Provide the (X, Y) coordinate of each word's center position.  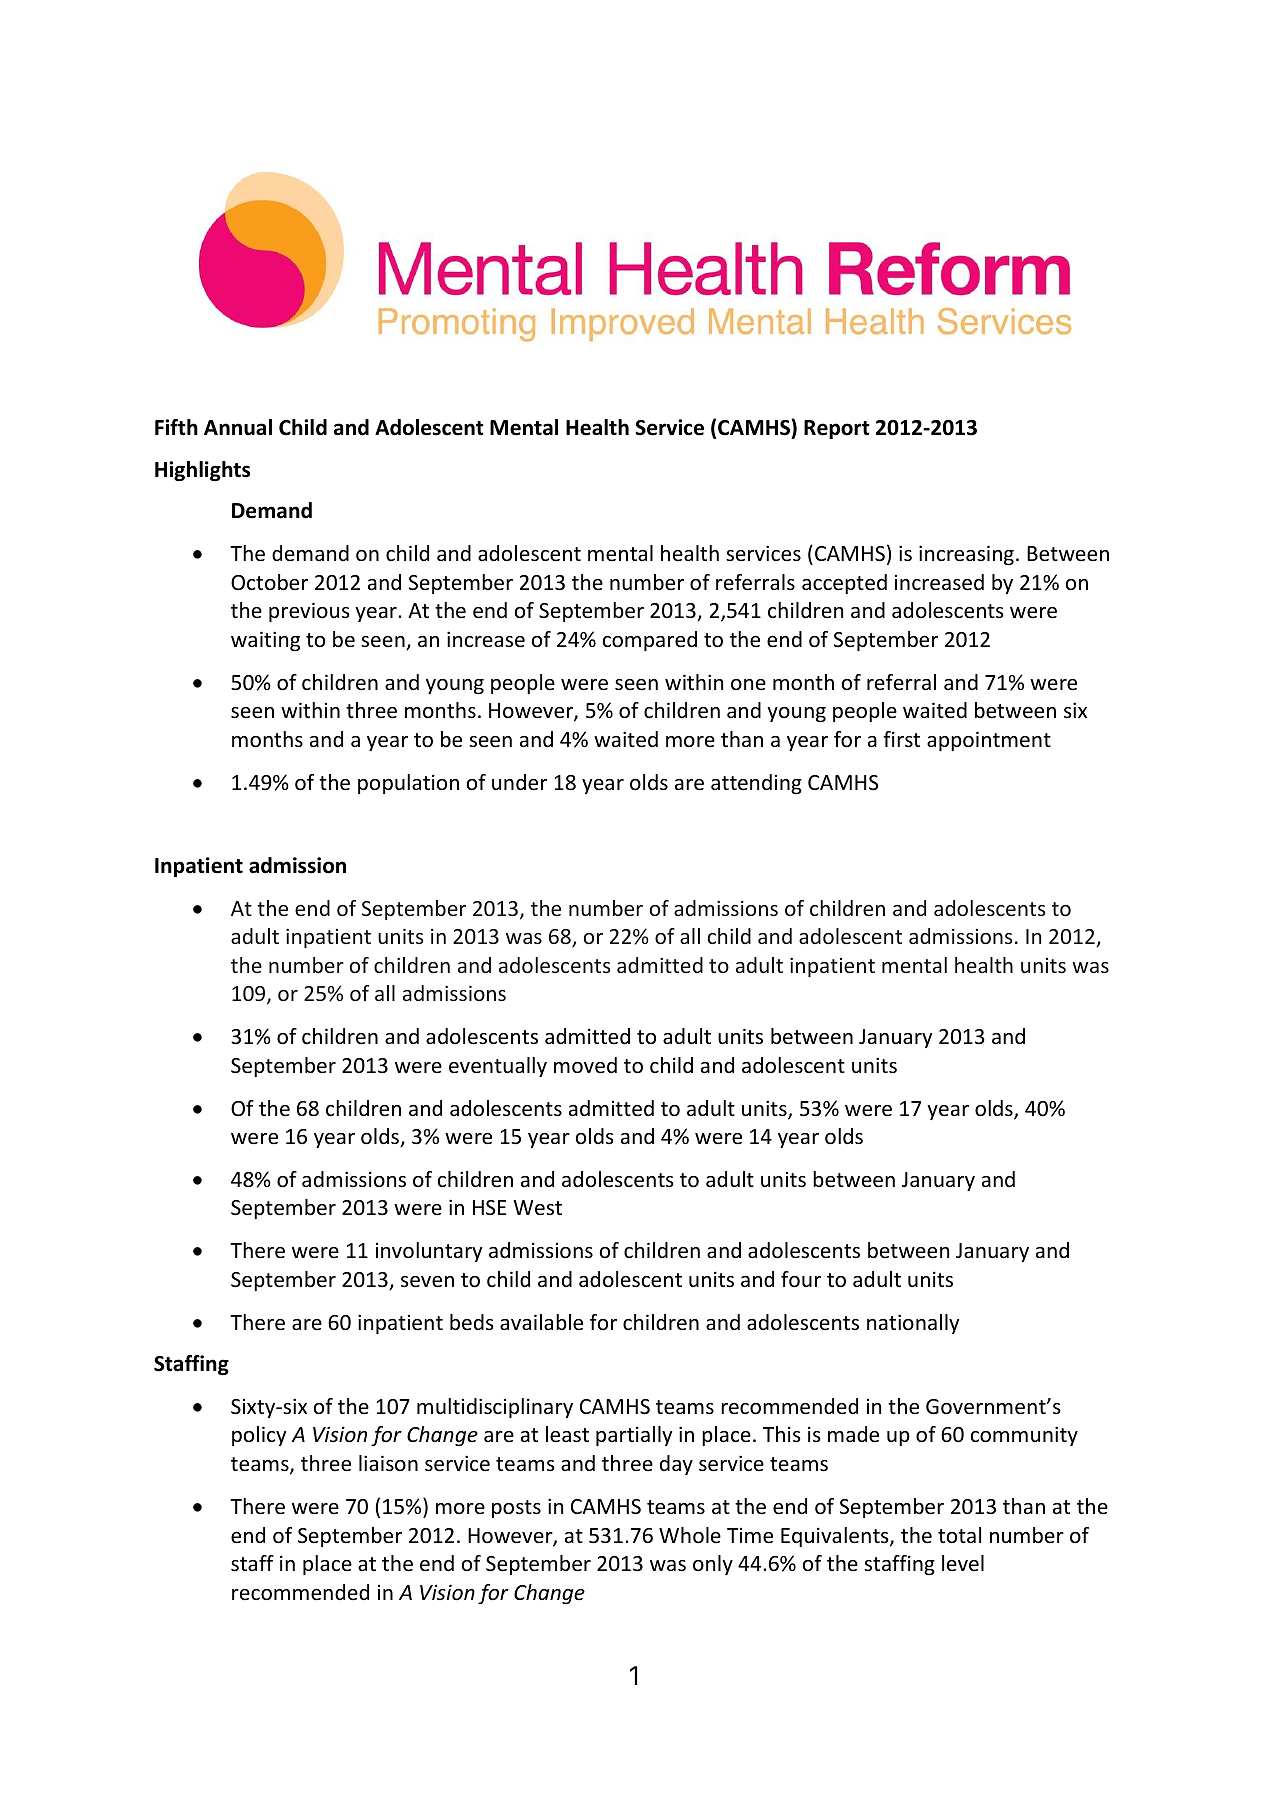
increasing (966, 555)
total (959, 1535)
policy (259, 1436)
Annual (238, 427)
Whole (690, 1535)
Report (837, 429)
